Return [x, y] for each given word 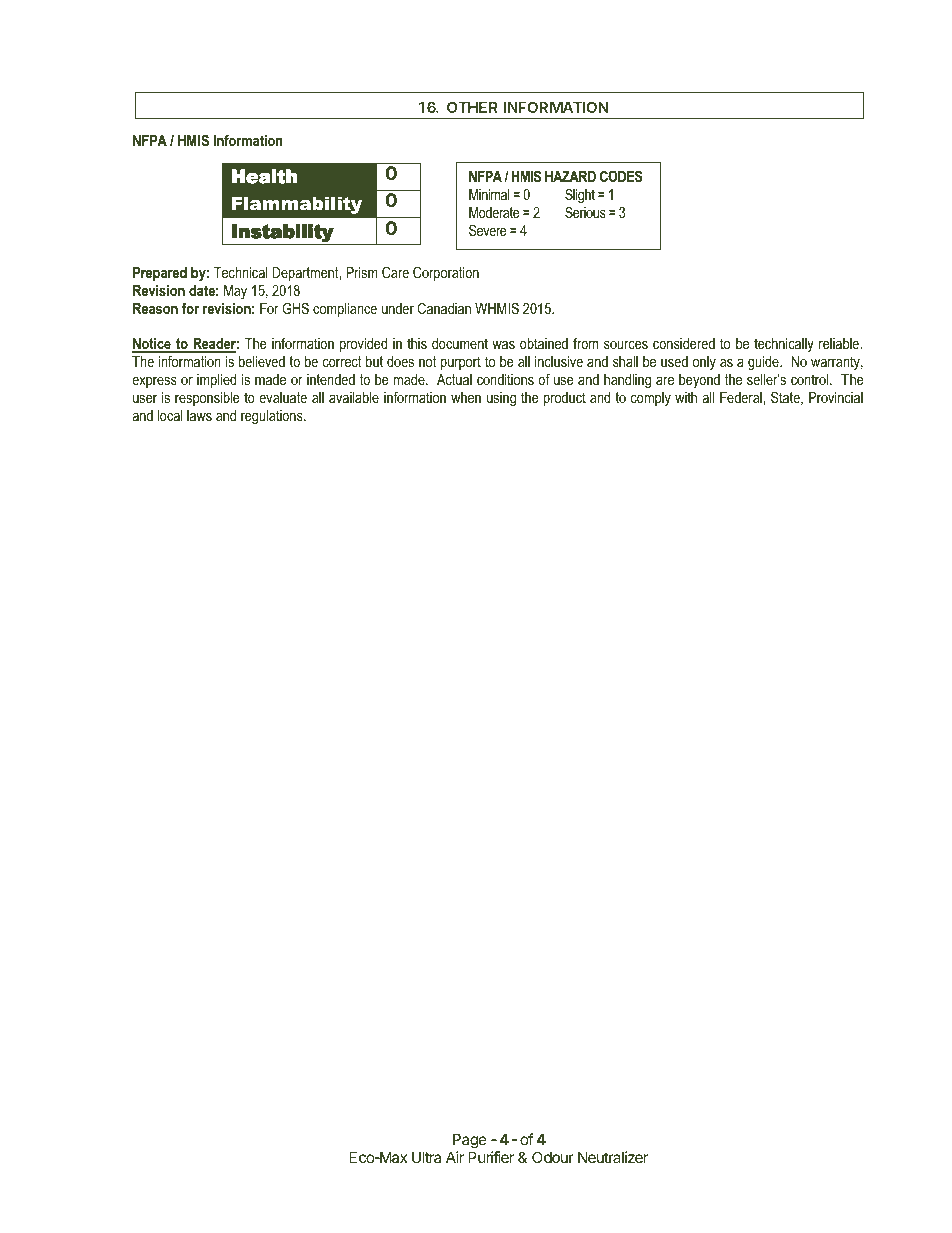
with [686, 397]
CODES [621, 176]
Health [264, 176]
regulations [273, 417]
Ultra [426, 1157]
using [501, 399]
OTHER [472, 107]
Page [469, 1142]
